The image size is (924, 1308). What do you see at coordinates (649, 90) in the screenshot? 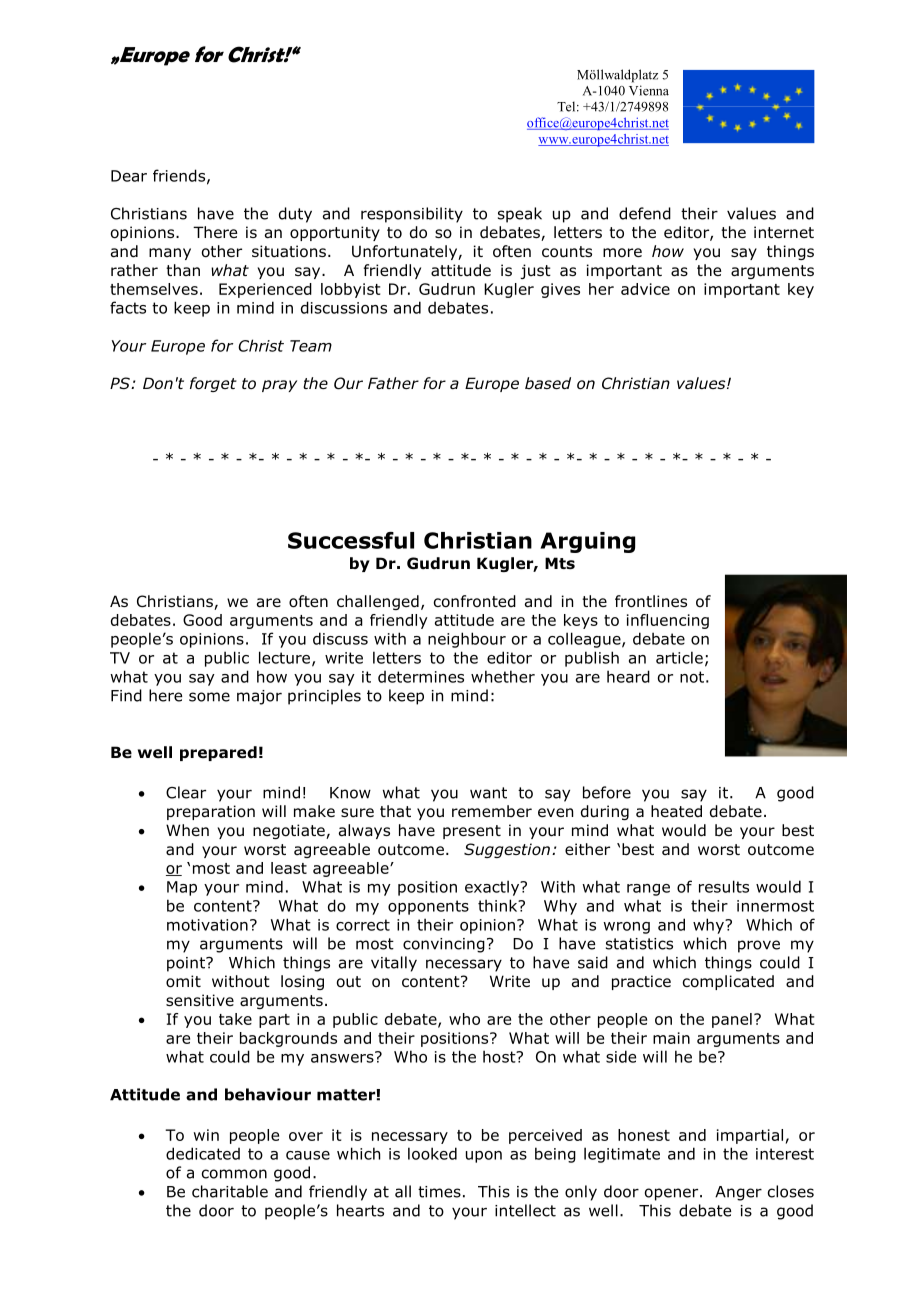
I see `Vienna` at bounding box center [649, 90].
